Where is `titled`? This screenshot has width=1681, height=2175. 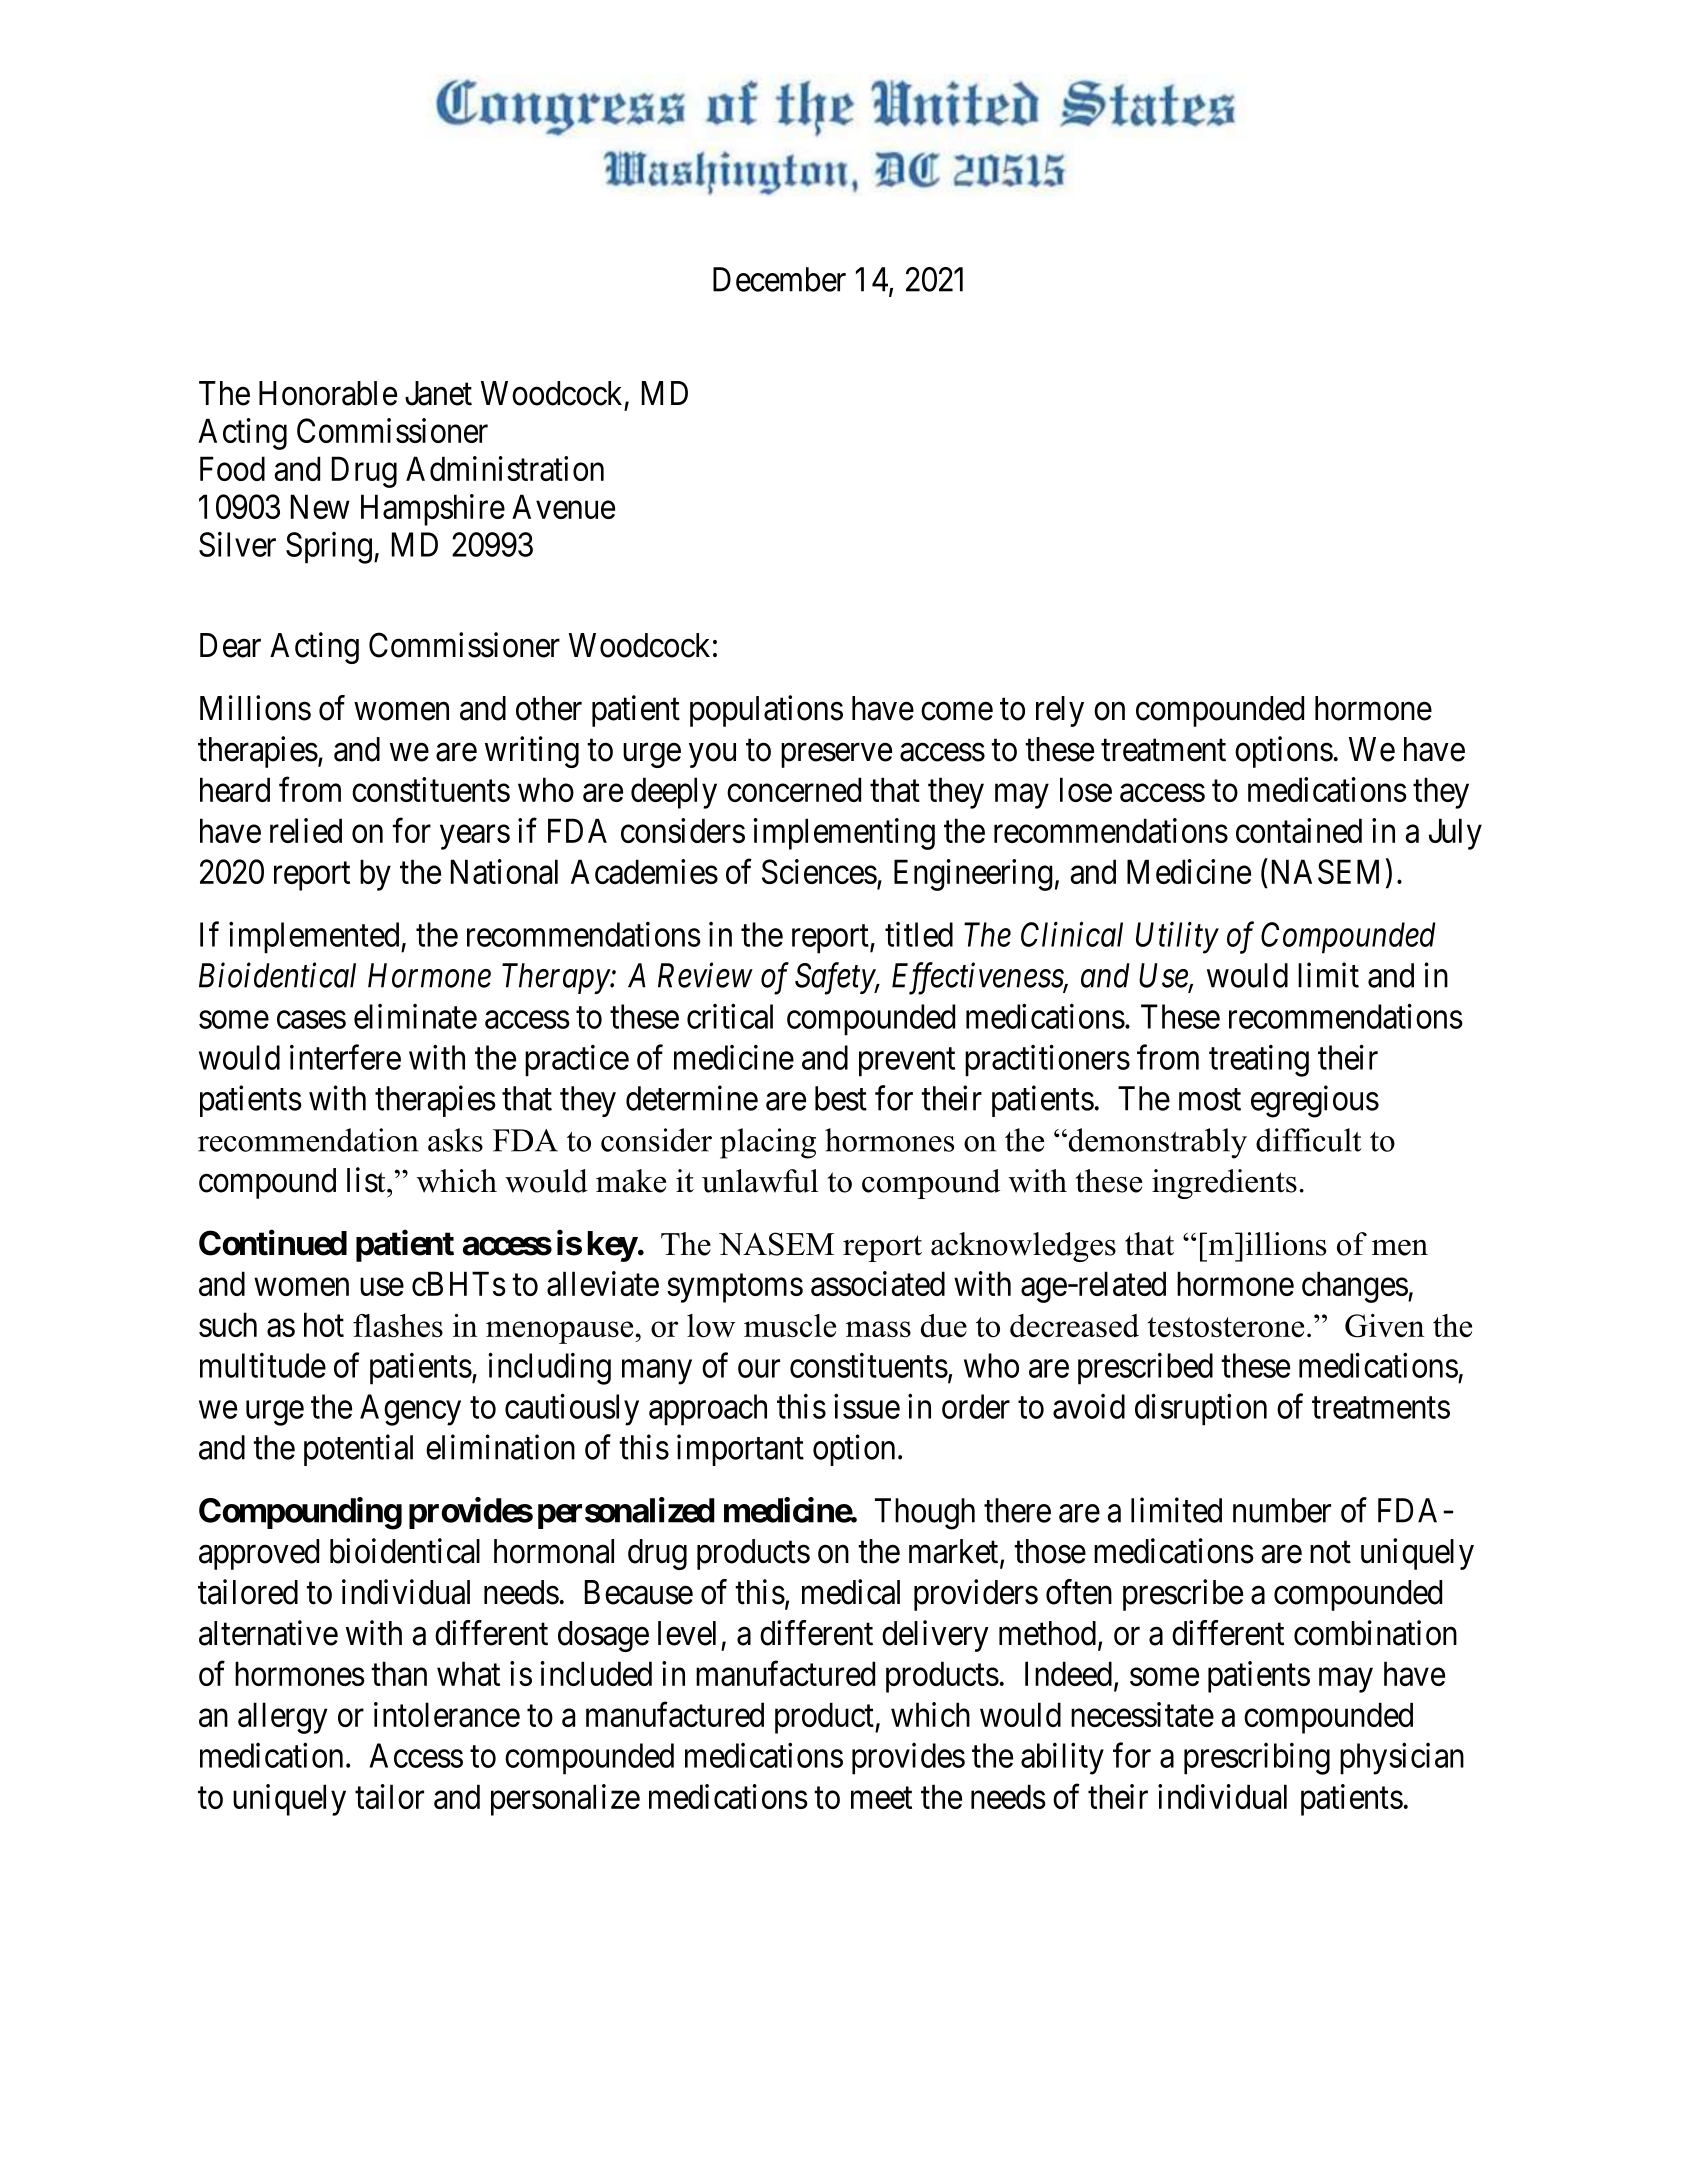
titled is located at coordinates (919, 934).
